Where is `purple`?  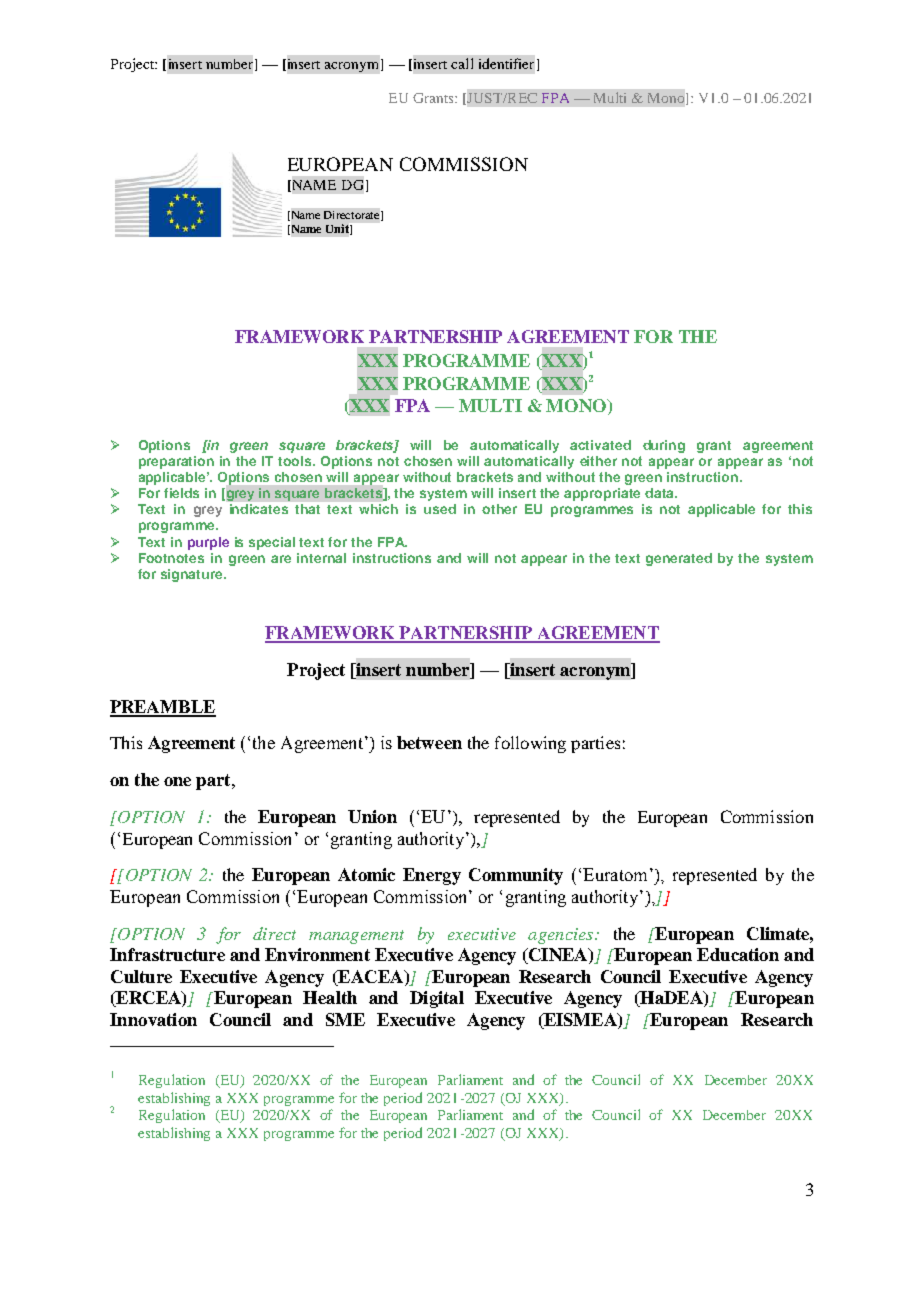
purple is located at coordinates (208, 543).
